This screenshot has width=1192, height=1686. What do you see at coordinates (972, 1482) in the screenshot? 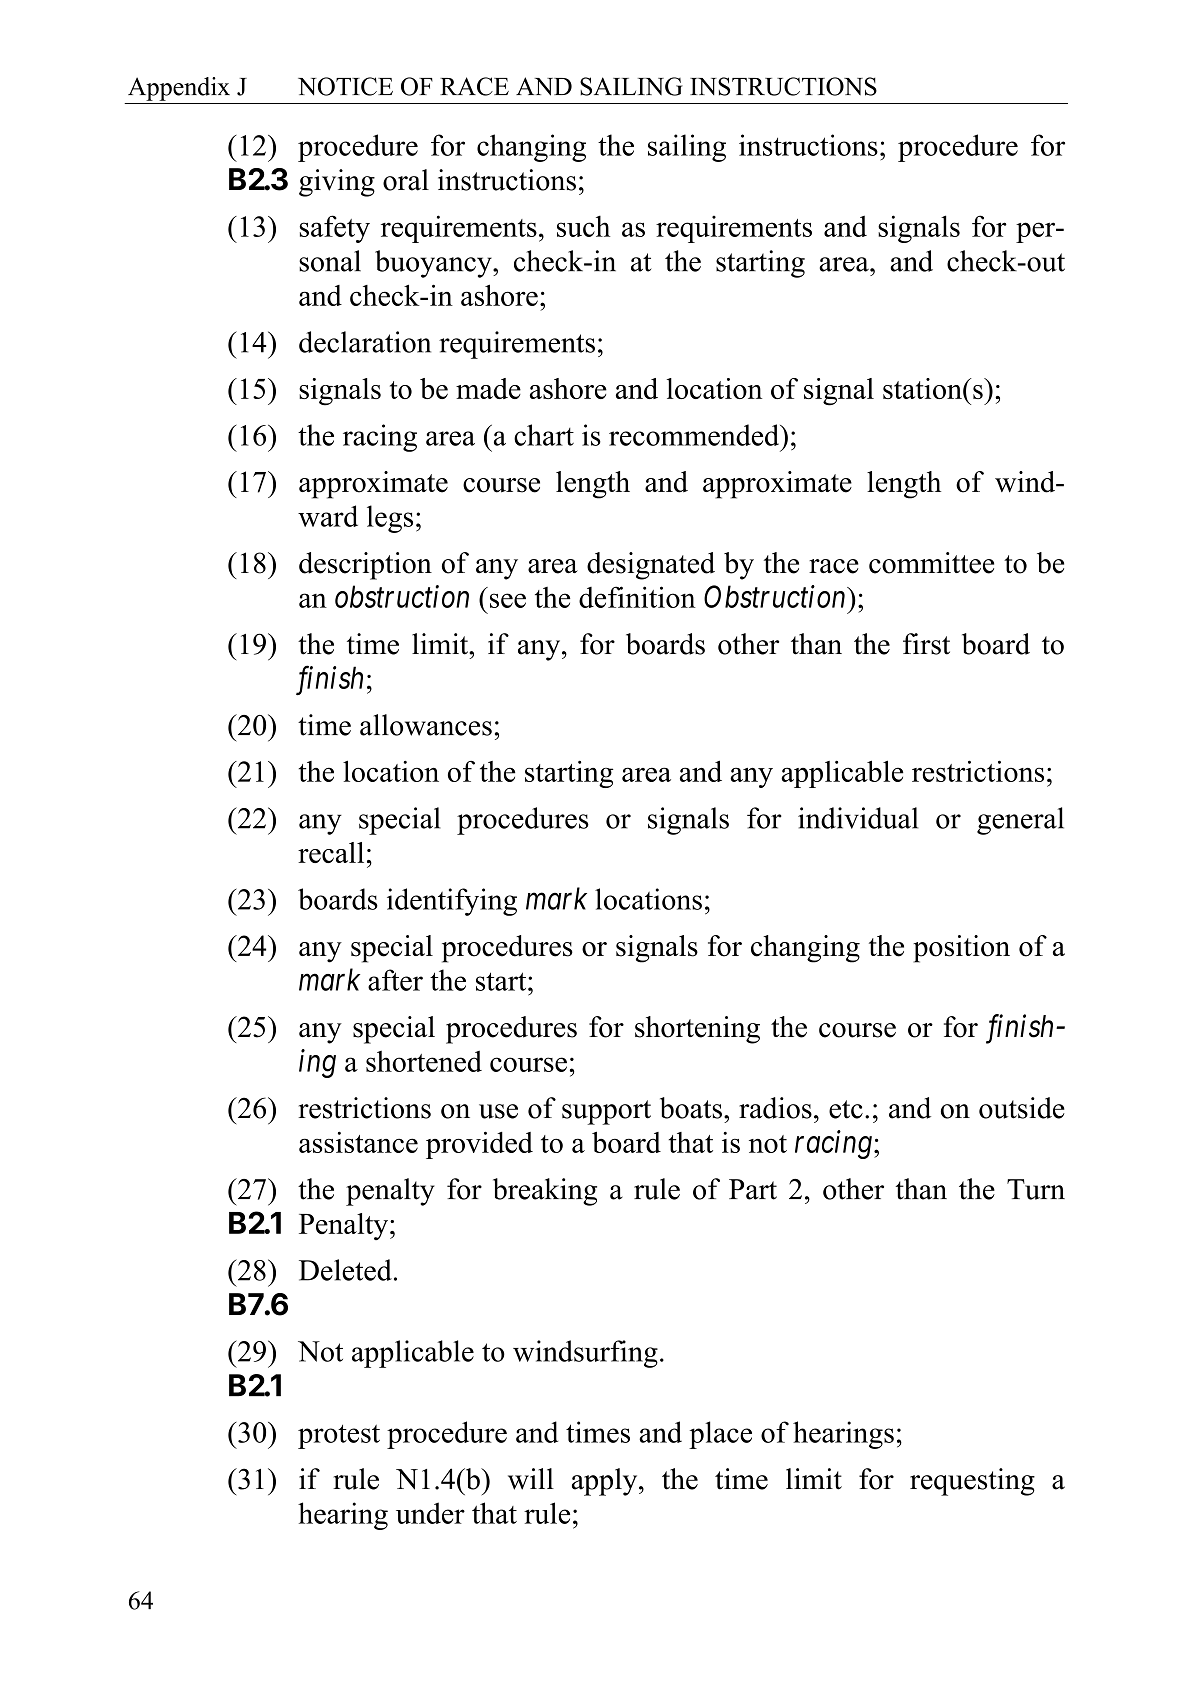
I see `requesting` at bounding box center [972, 1482].
